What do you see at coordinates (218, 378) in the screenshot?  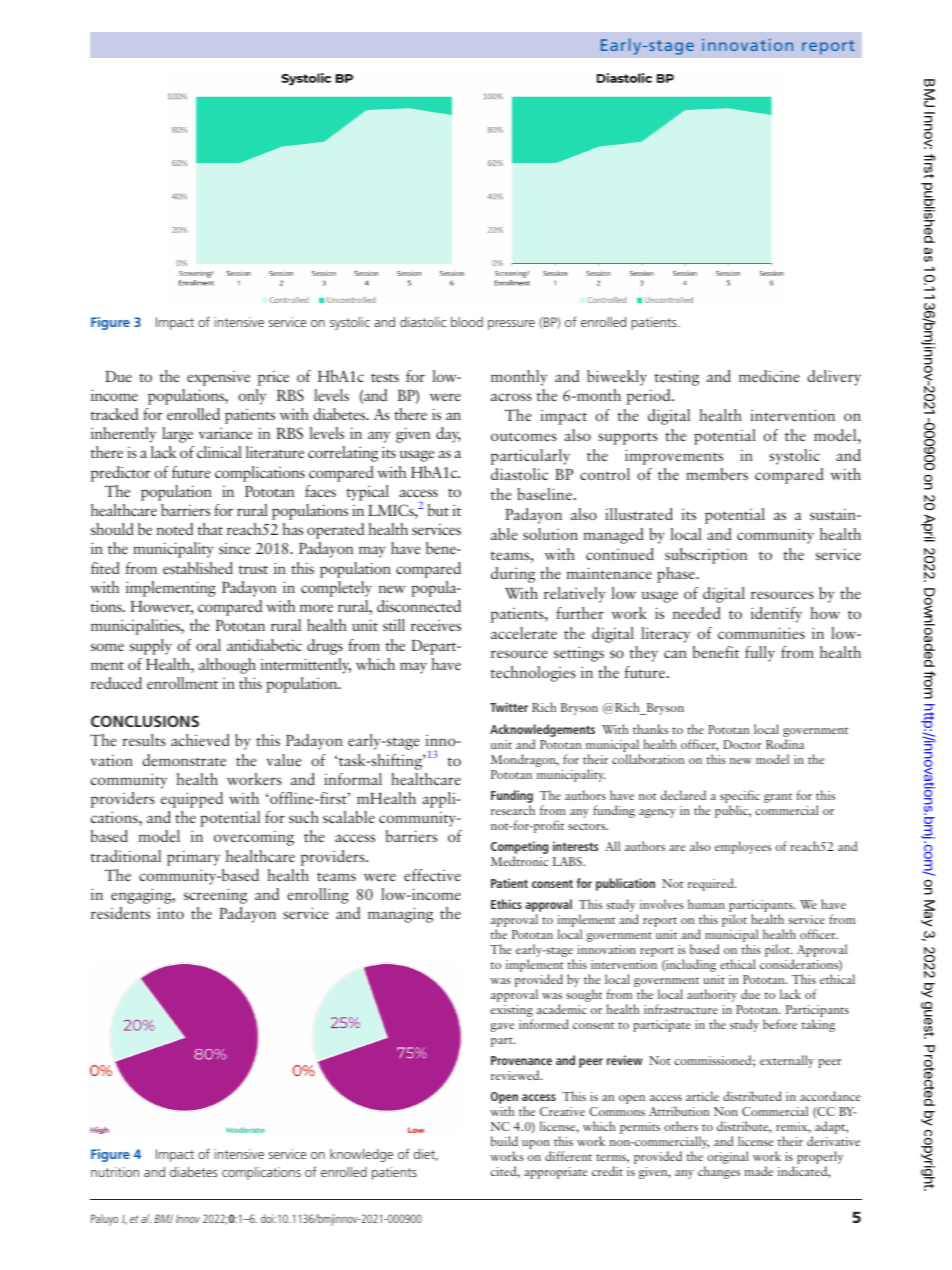 I see `expensive` at bounding box center [218, 378].
